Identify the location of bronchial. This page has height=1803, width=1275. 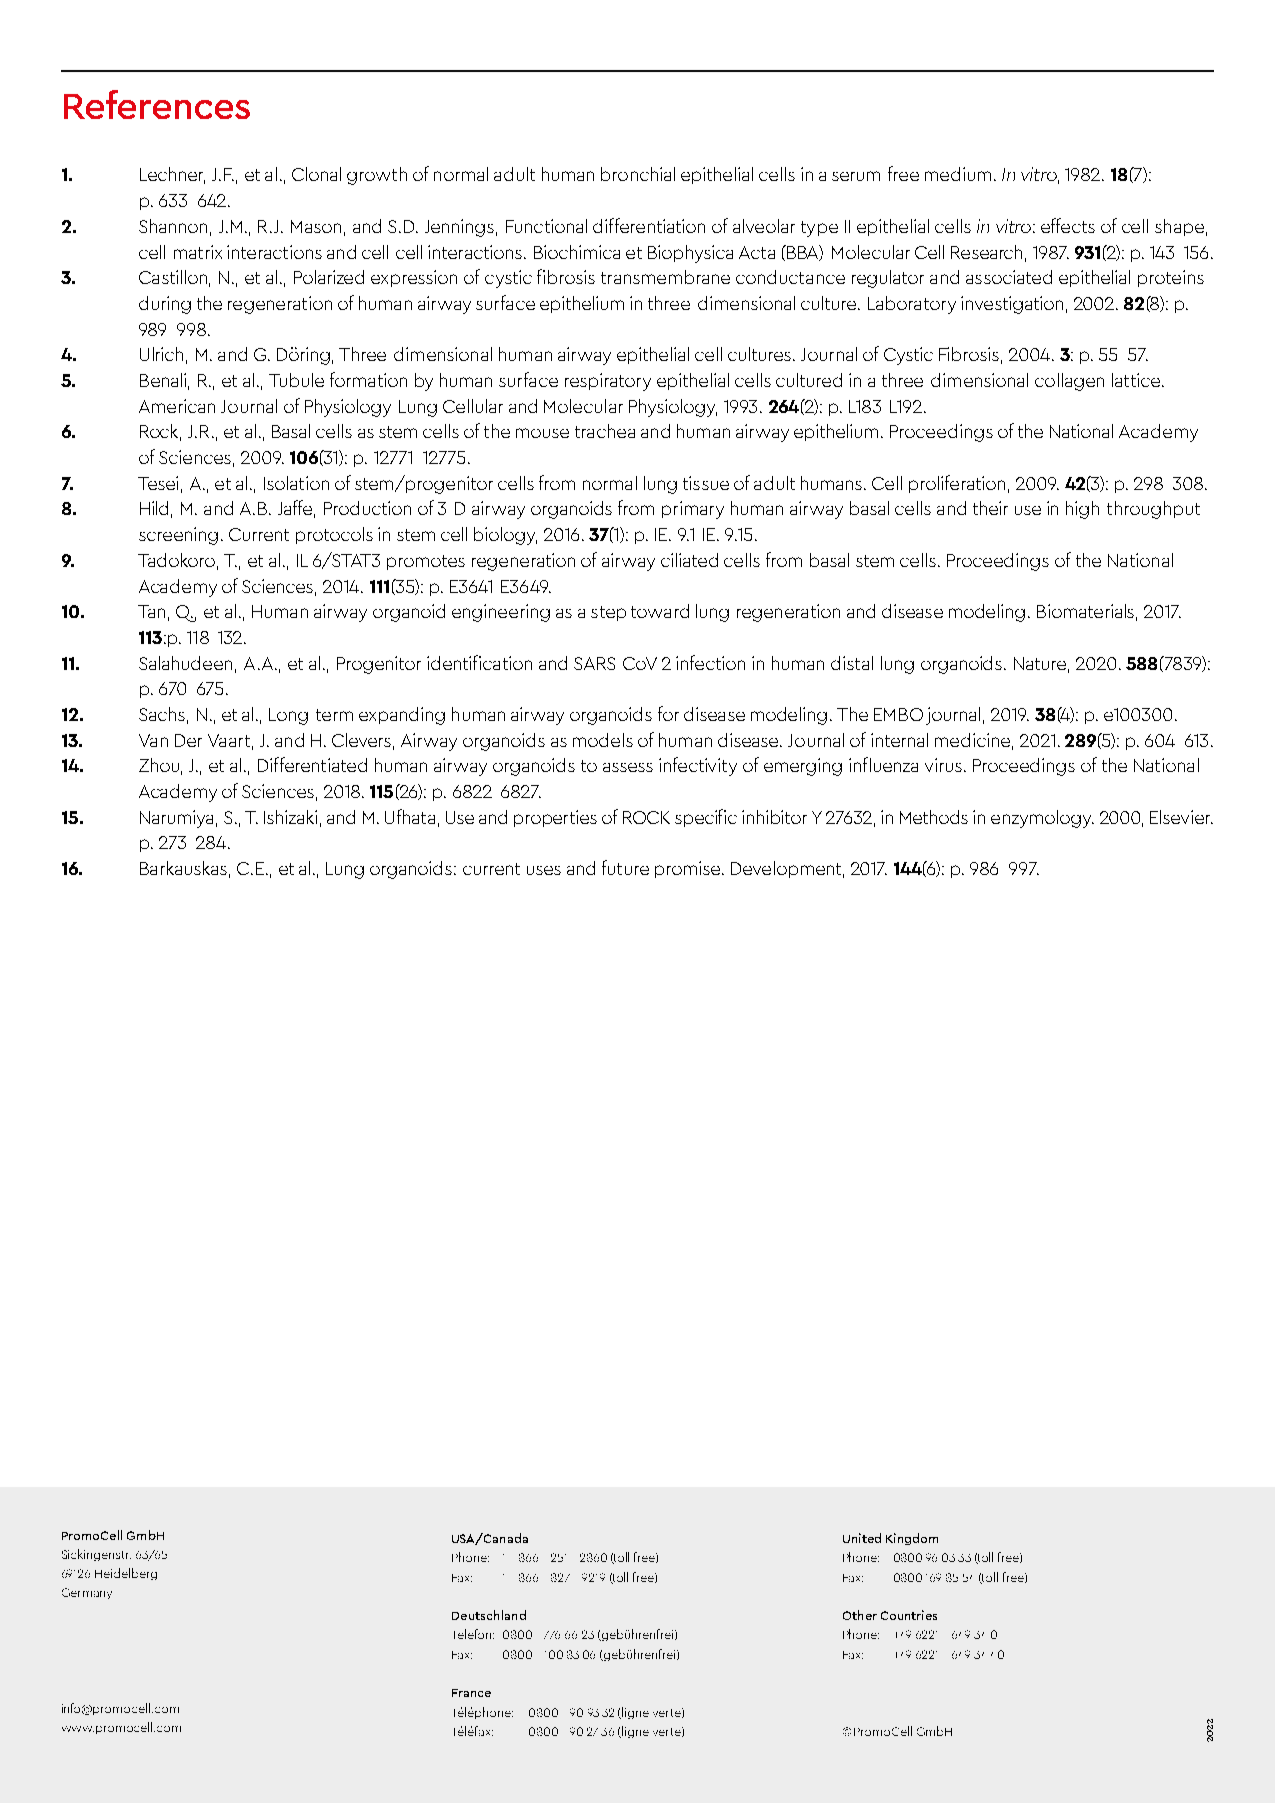
(638, 174).
